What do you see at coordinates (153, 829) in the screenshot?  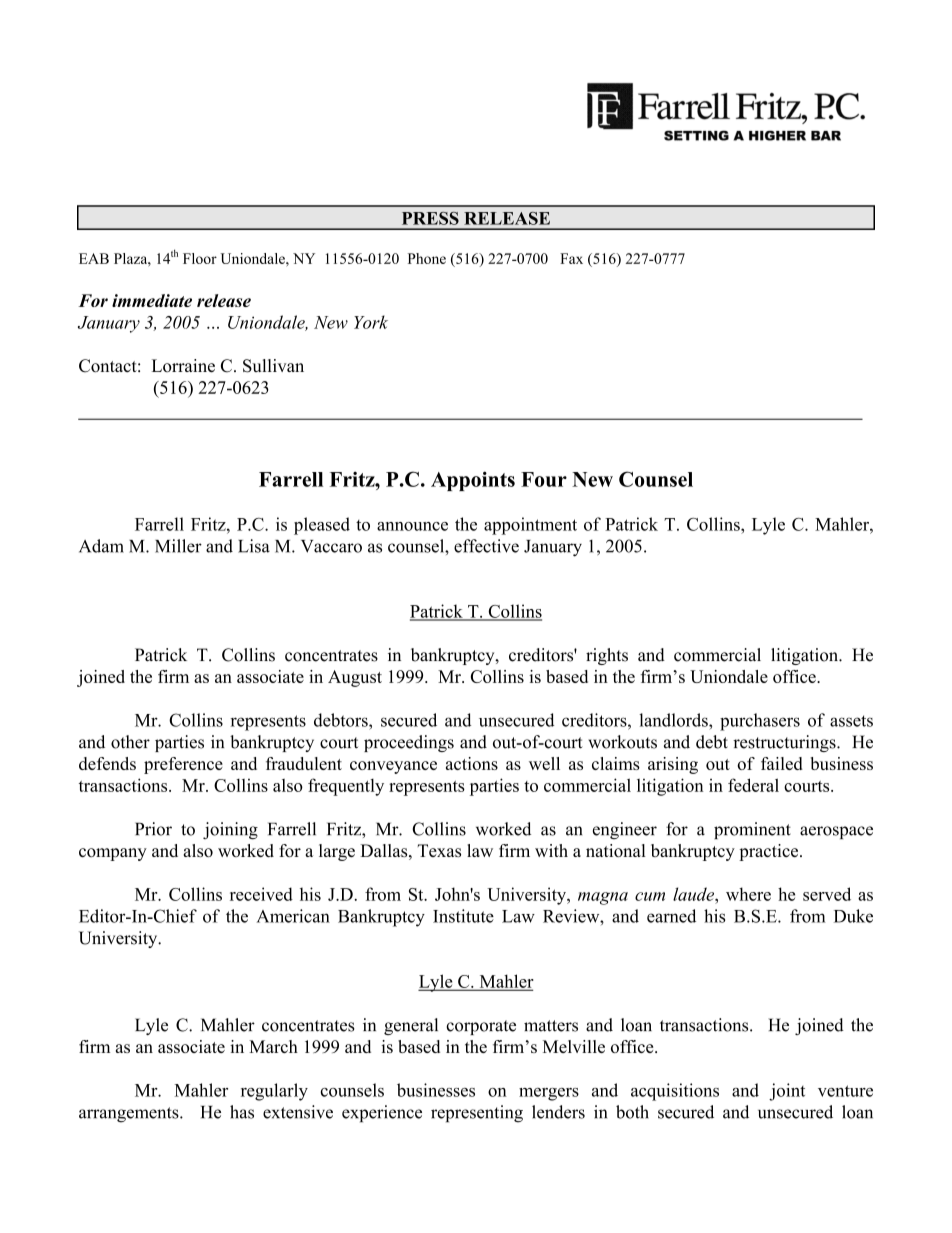 I see `Prior` at bounding box center [153, 829].
